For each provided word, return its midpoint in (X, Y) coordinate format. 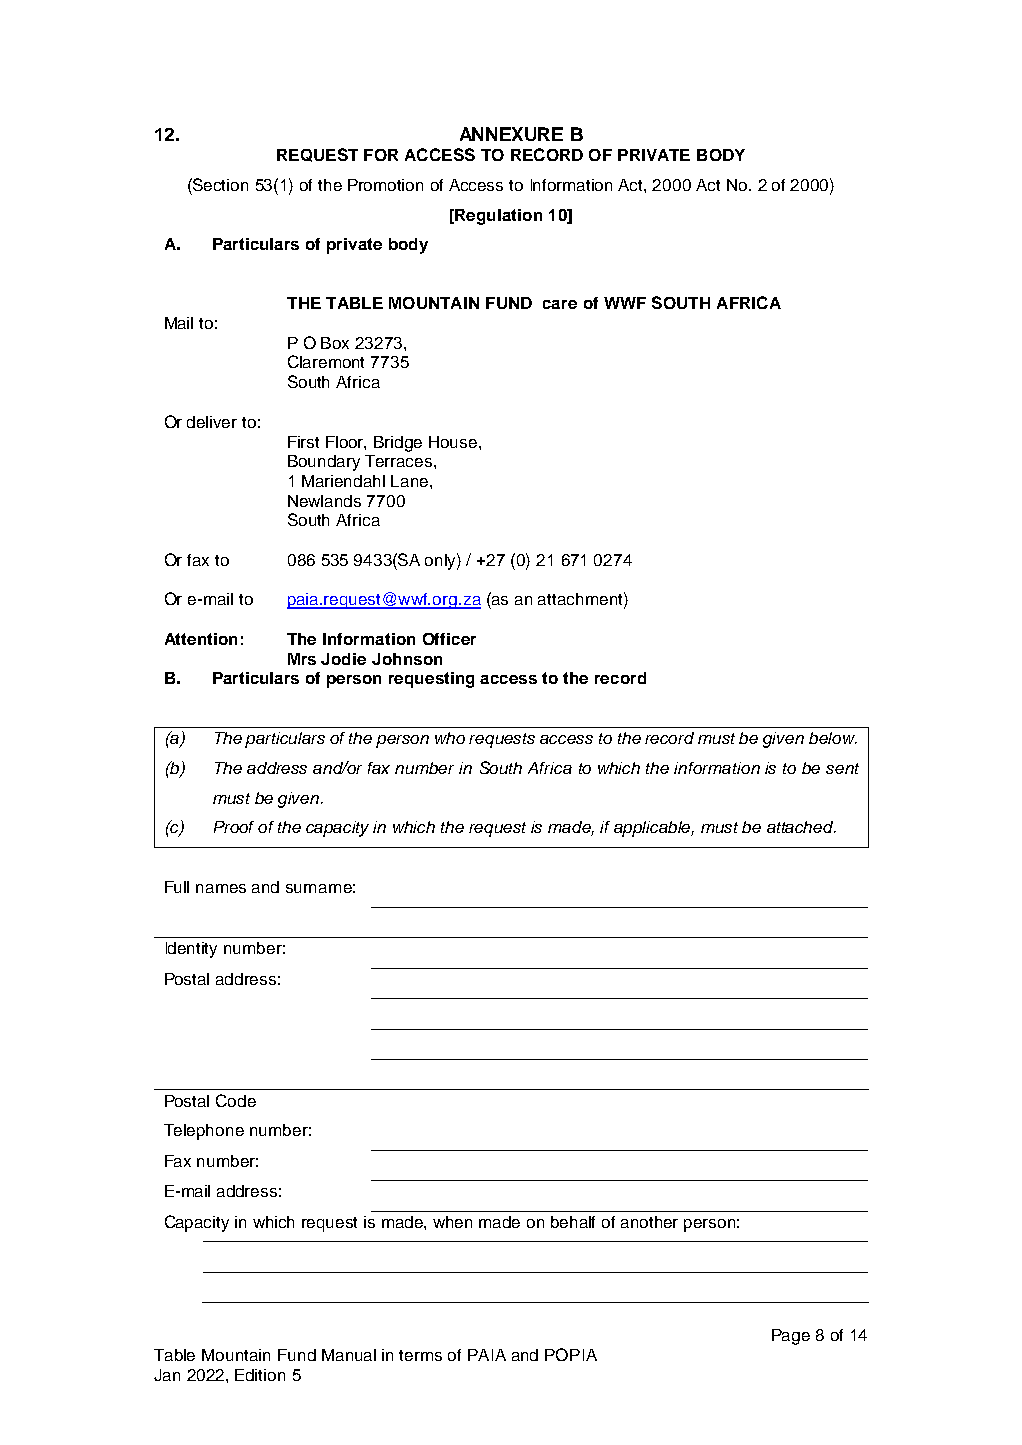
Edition (260, 1375)
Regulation (498, 217)
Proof (234, 827)
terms (420, 1355)
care (560, 304)
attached (801, 827)
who (450, 738)
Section (219, 184)
